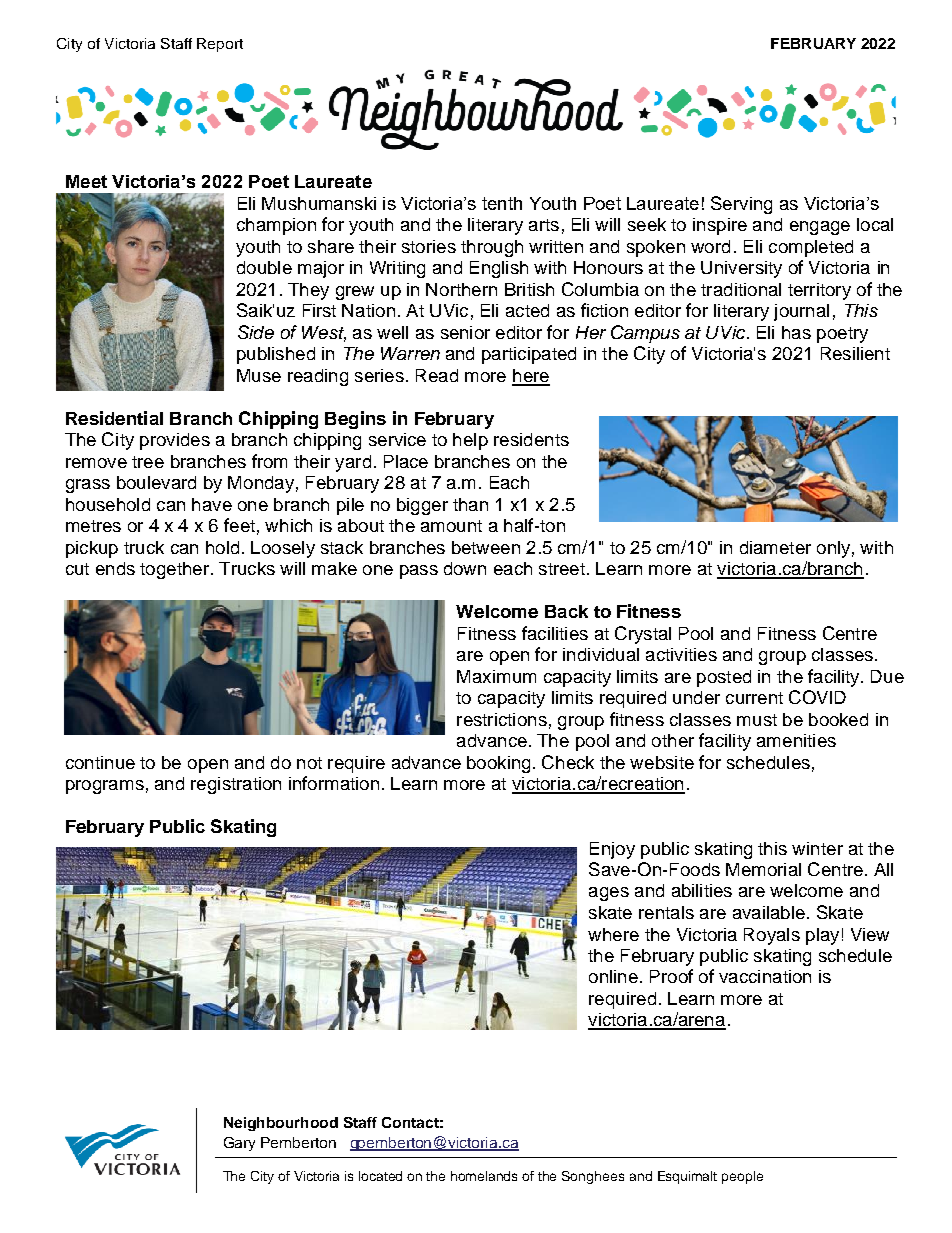 The height and width of the image is (1233, 952). I want to click on tenth, so click(502, 203).
